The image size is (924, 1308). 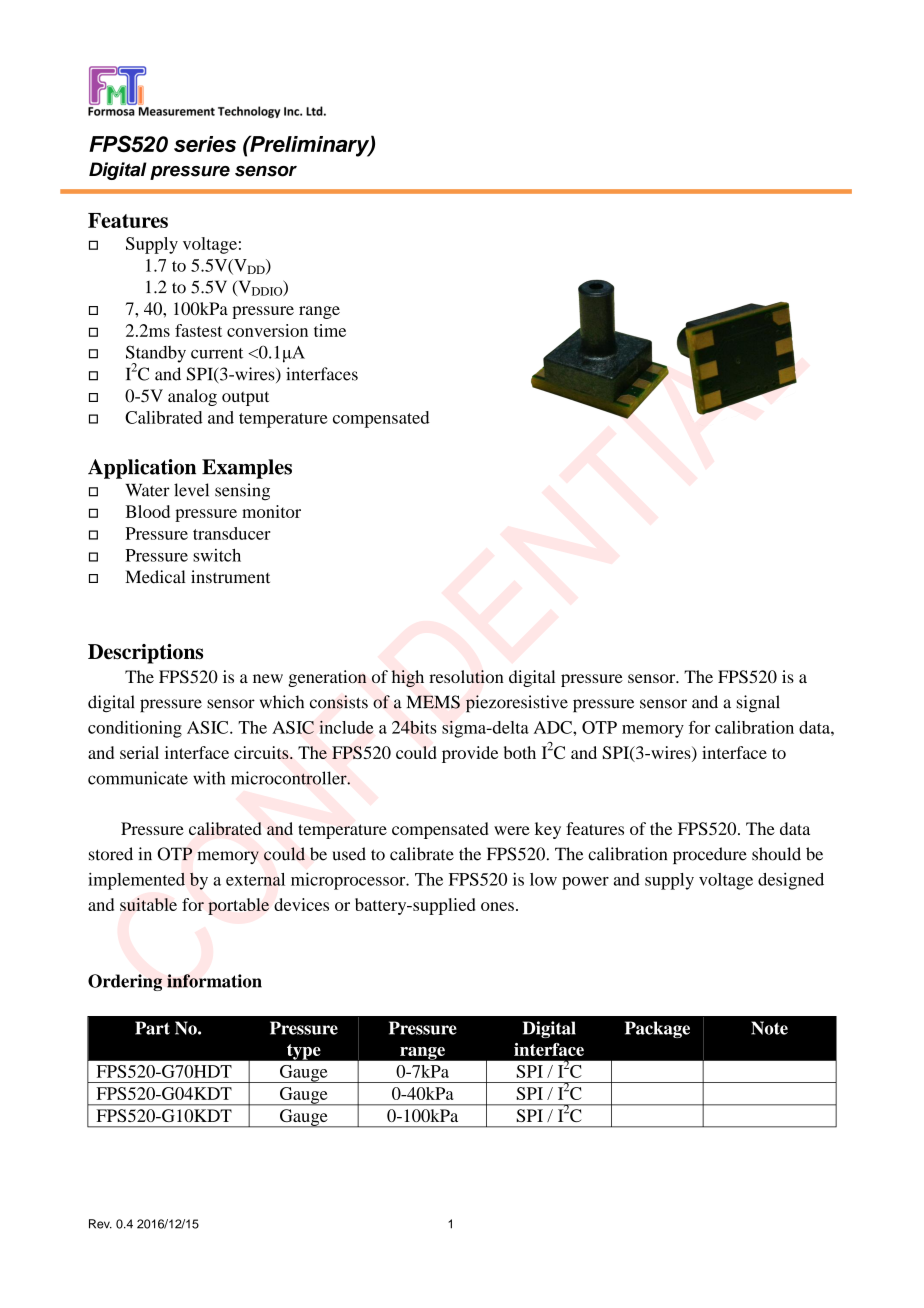 I want to click on ADC, so click(x=554, y=727).
